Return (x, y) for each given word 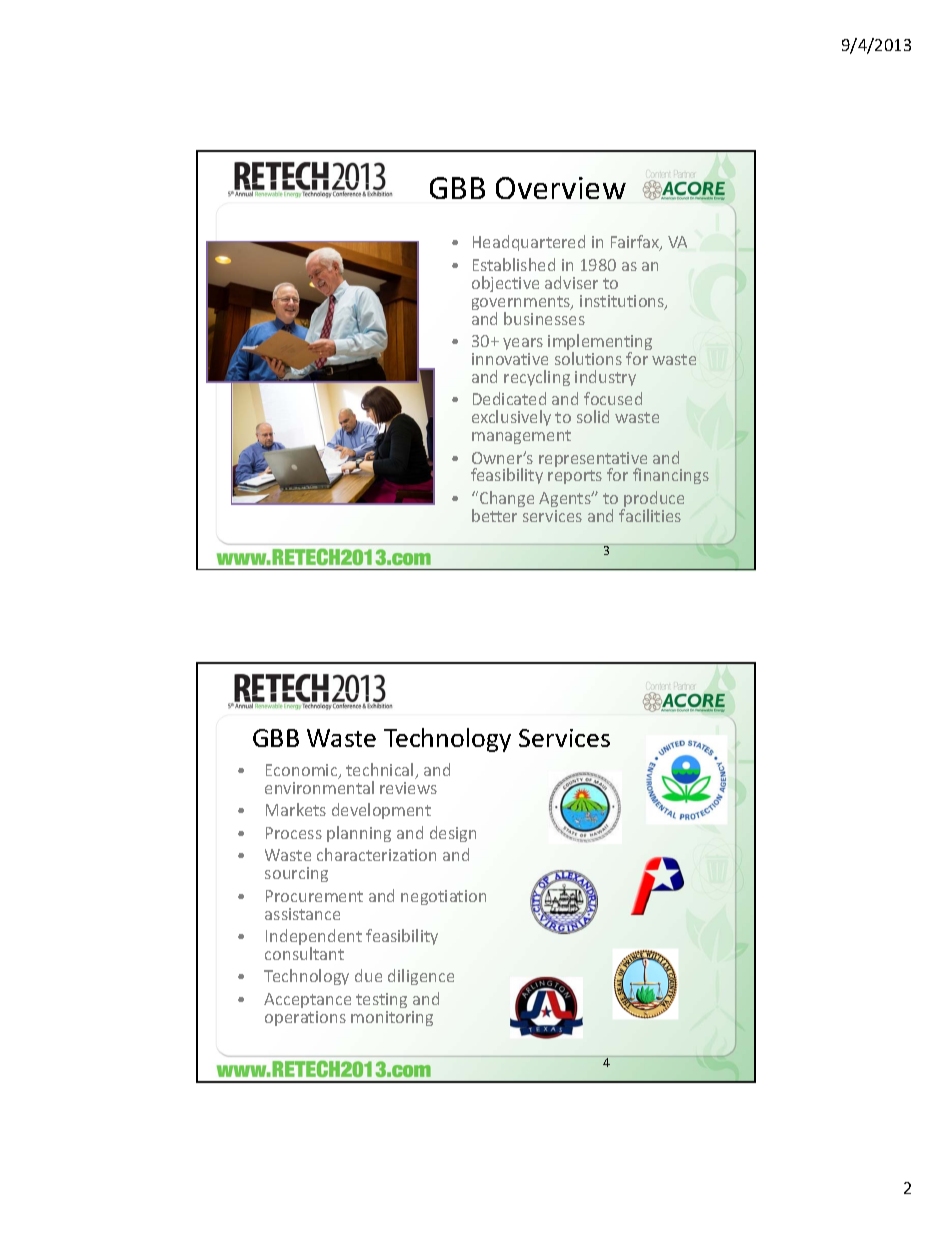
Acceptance (307, 1000)
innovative (510, 359)
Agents (566, 499)
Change (505, 499)
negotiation (443, 897)
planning (359, 834)
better (494, 515)
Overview (561, 188)
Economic (303, 771)
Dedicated (509, 398)
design (453, 834)
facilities (650, 515)
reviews (408, 788)
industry (605, 378)
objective (505, 284)
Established (514, 264)
